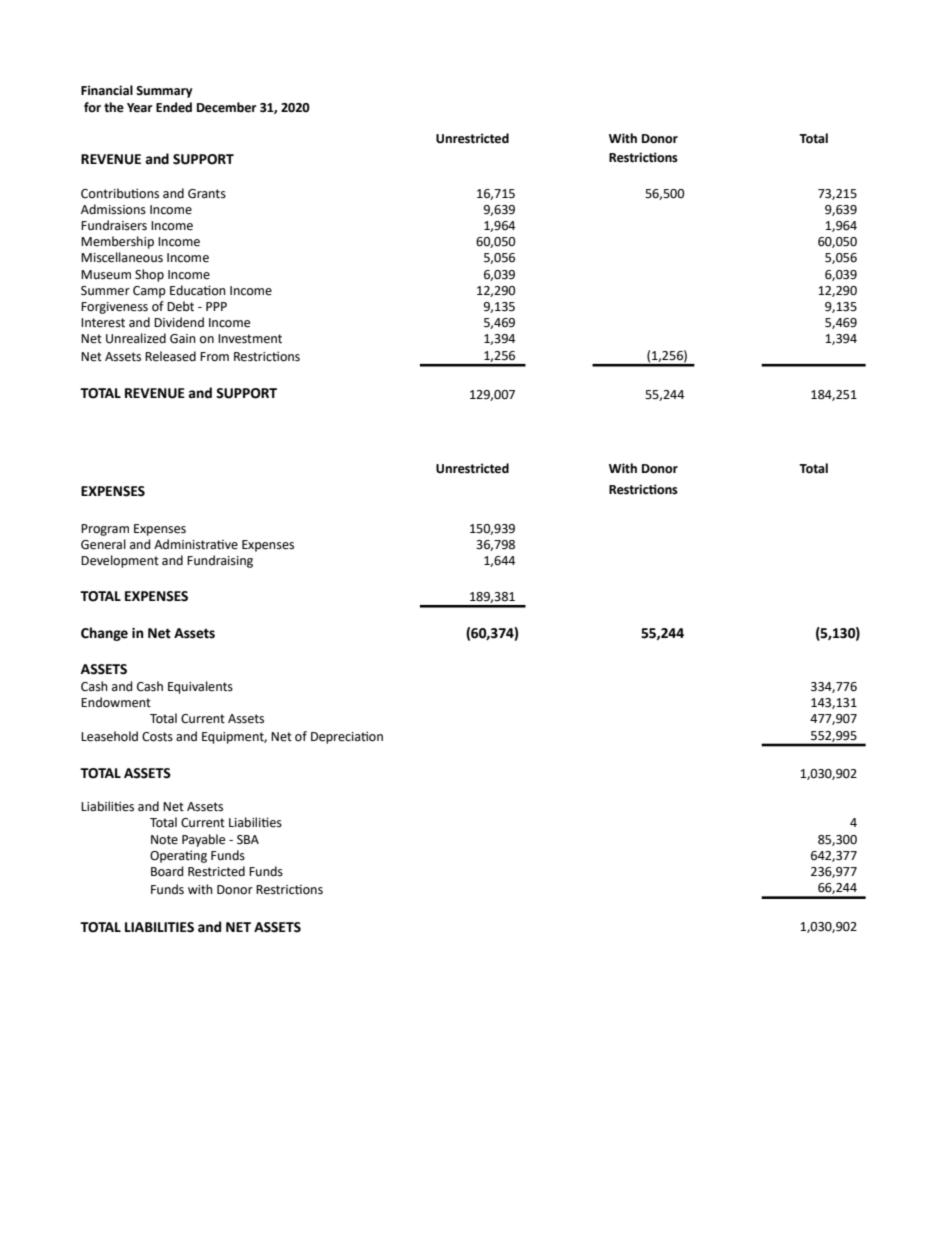 This document has height=1233, width=952. I want to click on December, so click(227, 107).
